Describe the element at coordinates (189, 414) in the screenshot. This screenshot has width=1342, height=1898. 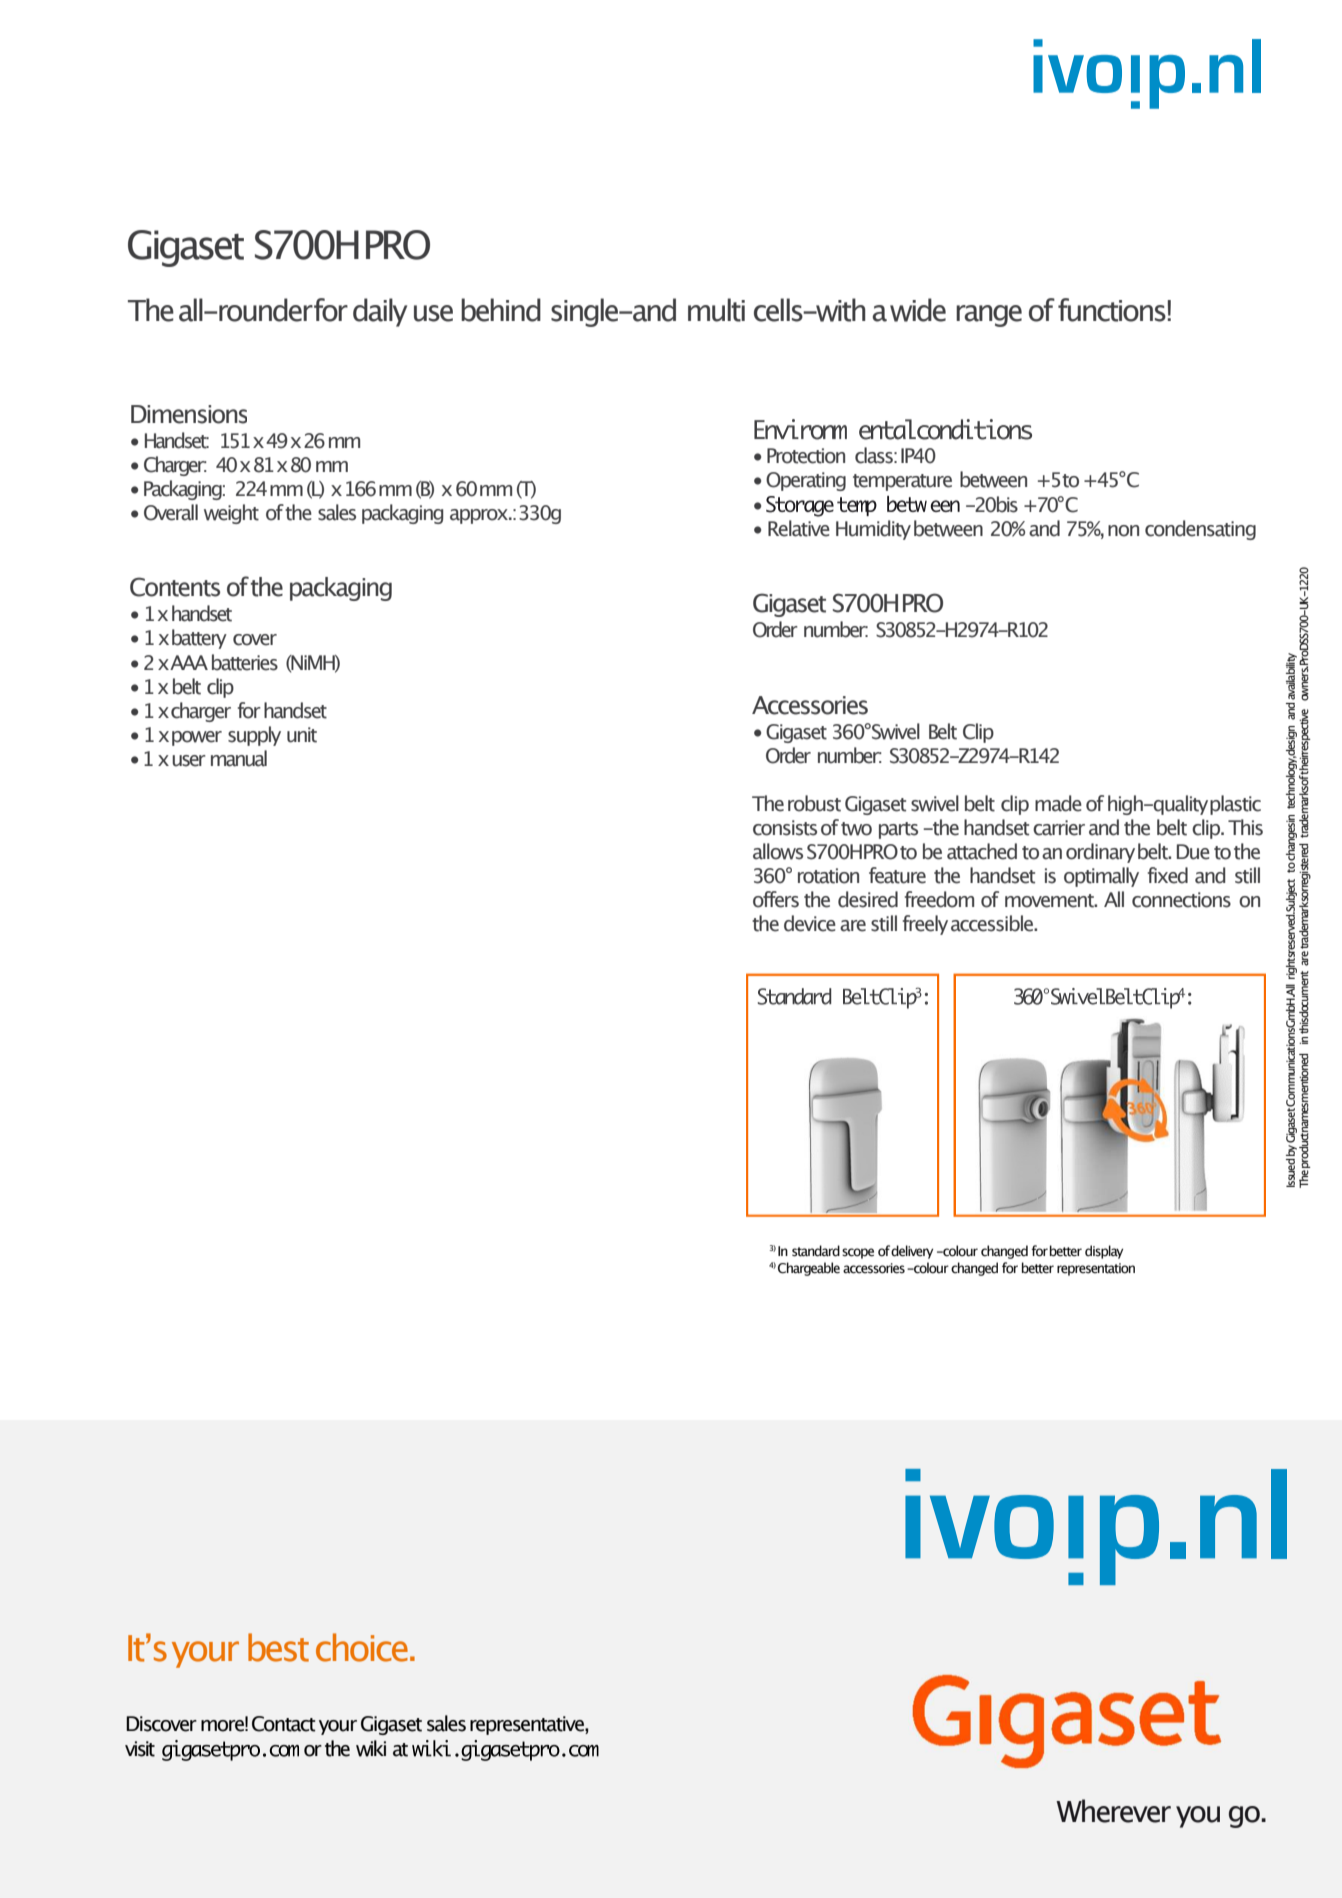
I see `Dimensions` at that location.
